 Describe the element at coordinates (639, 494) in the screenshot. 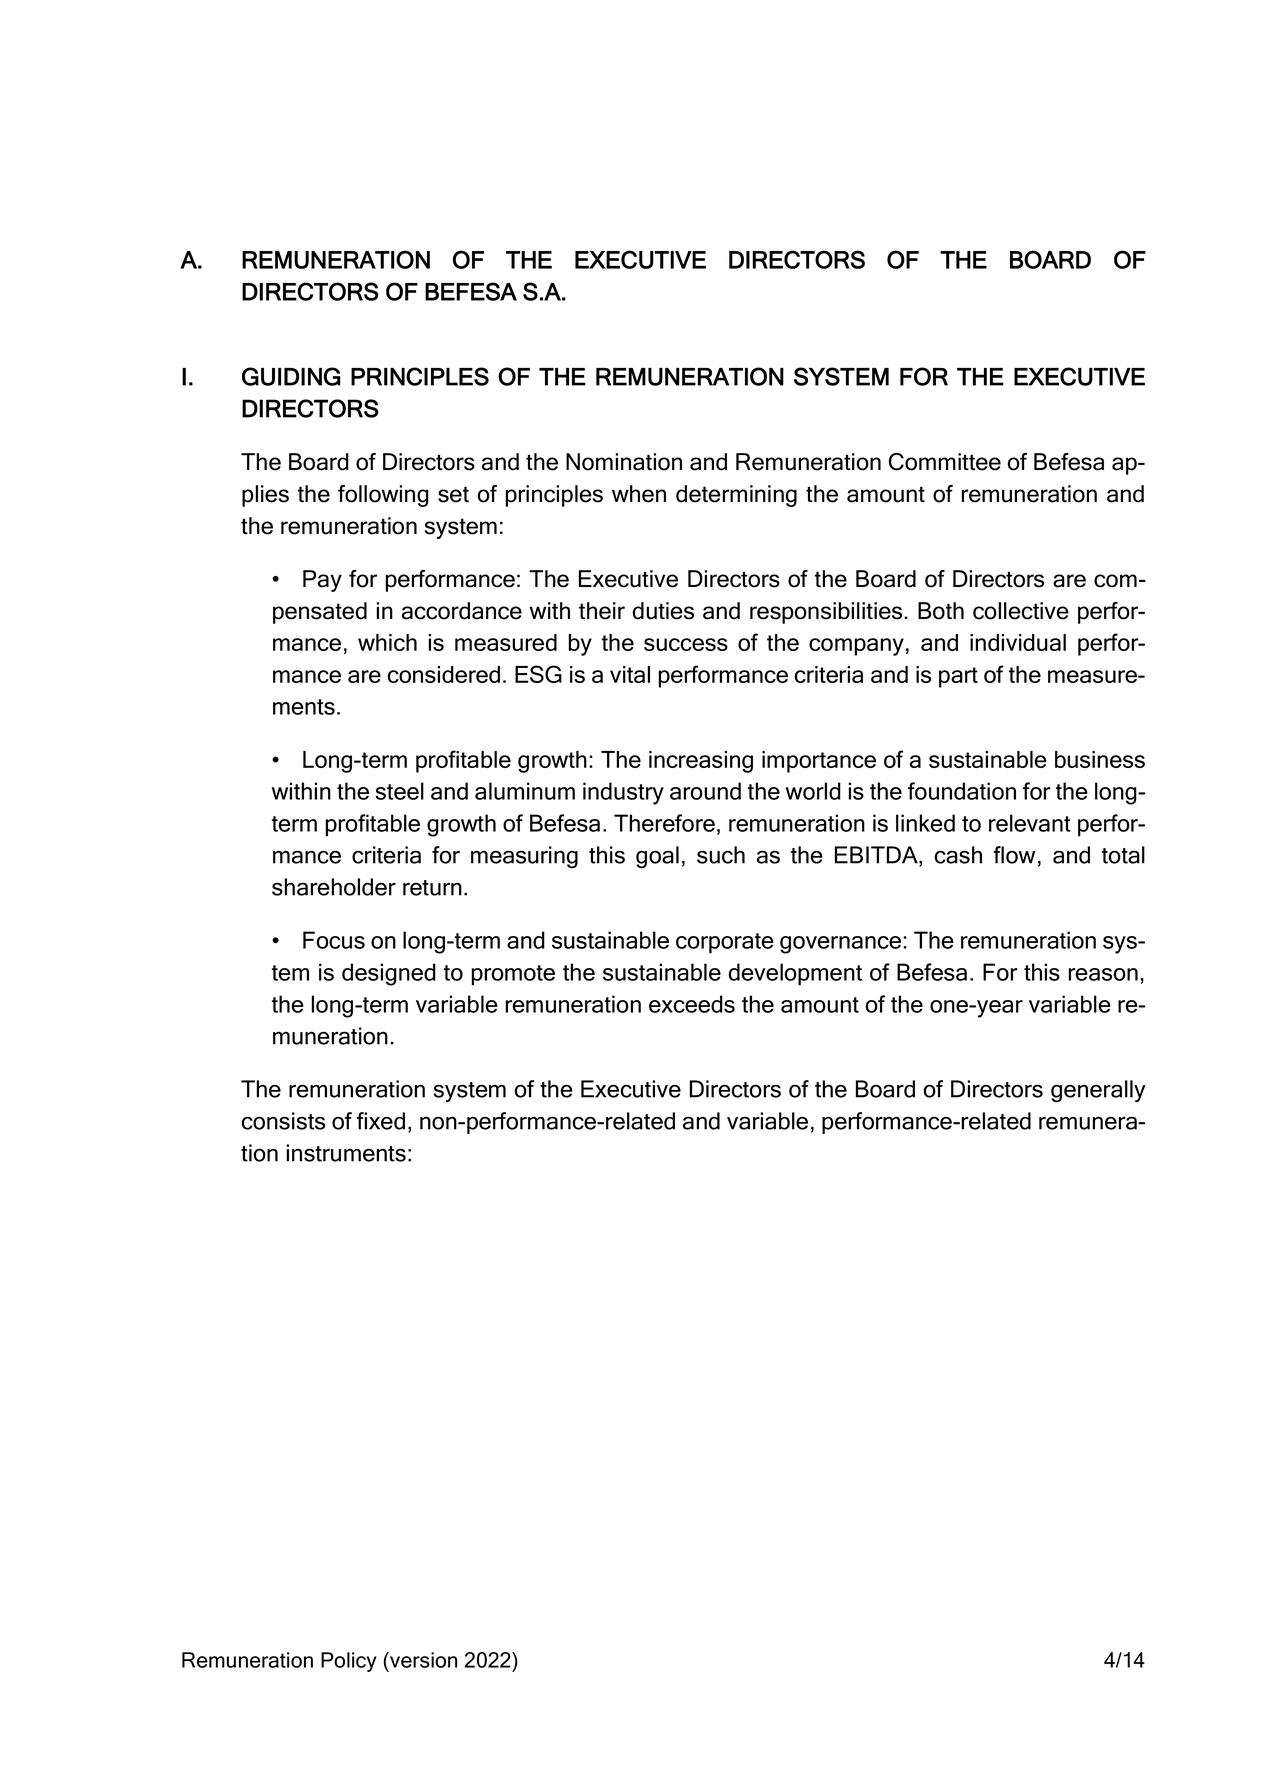

I see `when` at that location.
